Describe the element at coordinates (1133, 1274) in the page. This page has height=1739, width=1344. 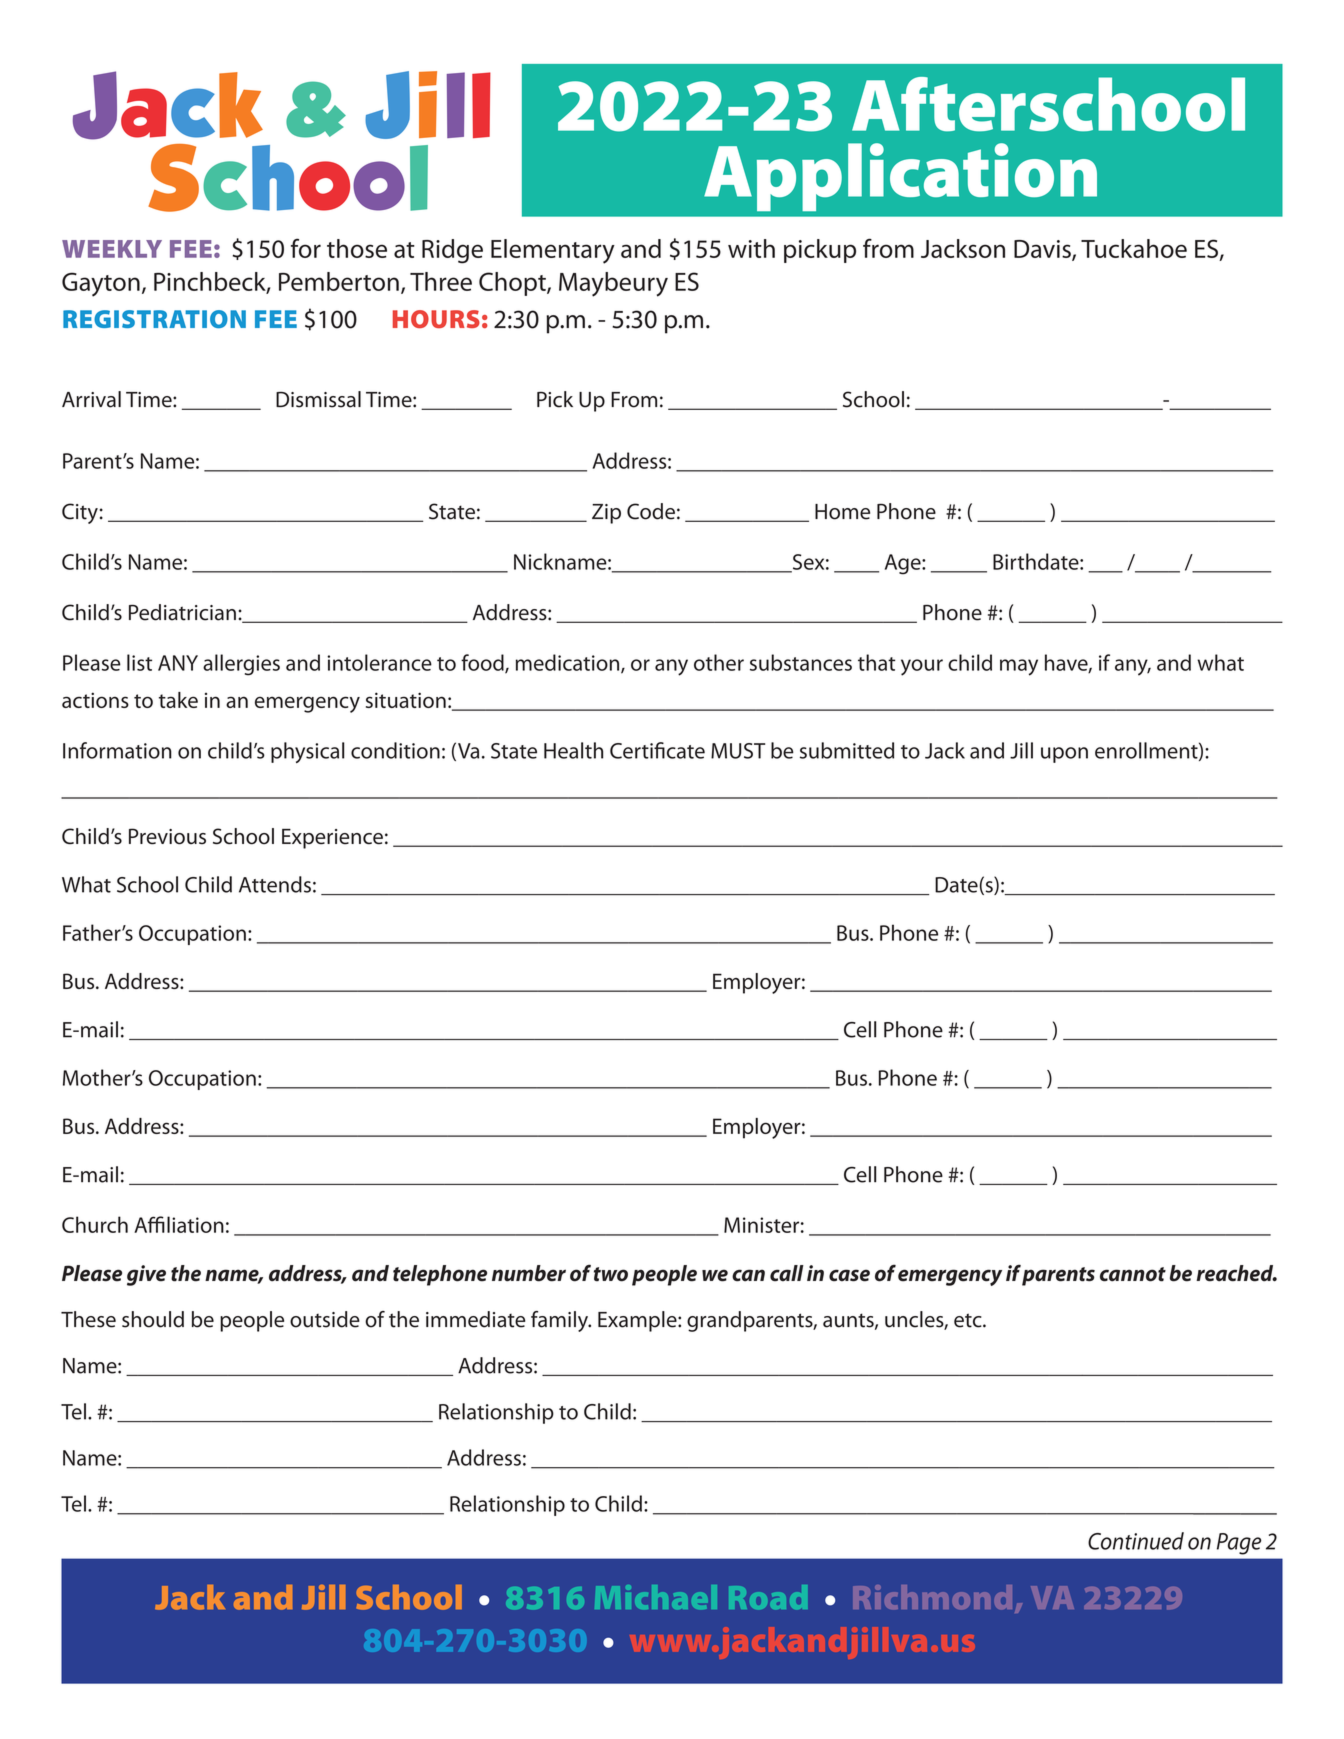
I see `cannot` at that location.
